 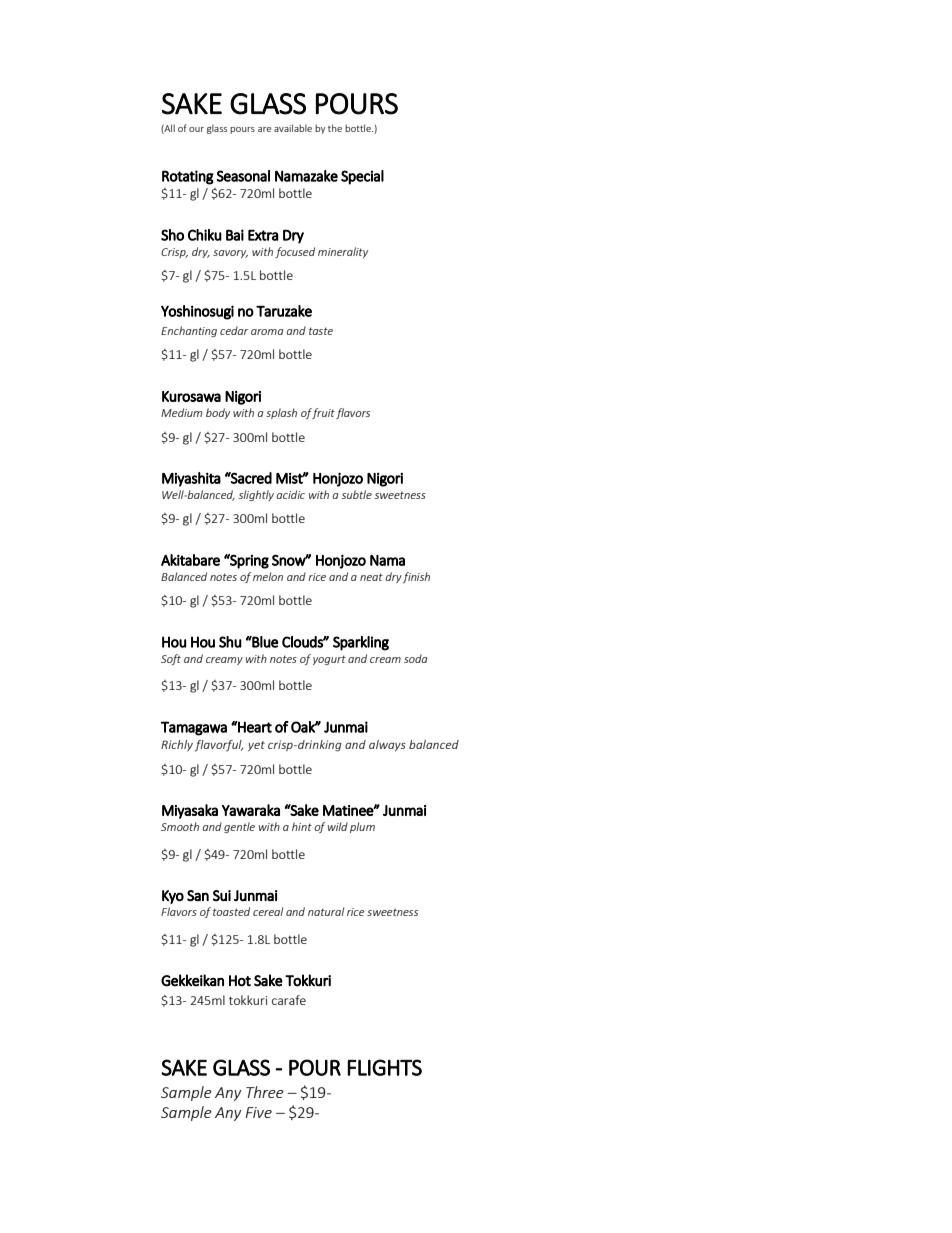 What do you see at coordinates (218, 413) in the document?
I see `body` at bounding box center [218, 413].
